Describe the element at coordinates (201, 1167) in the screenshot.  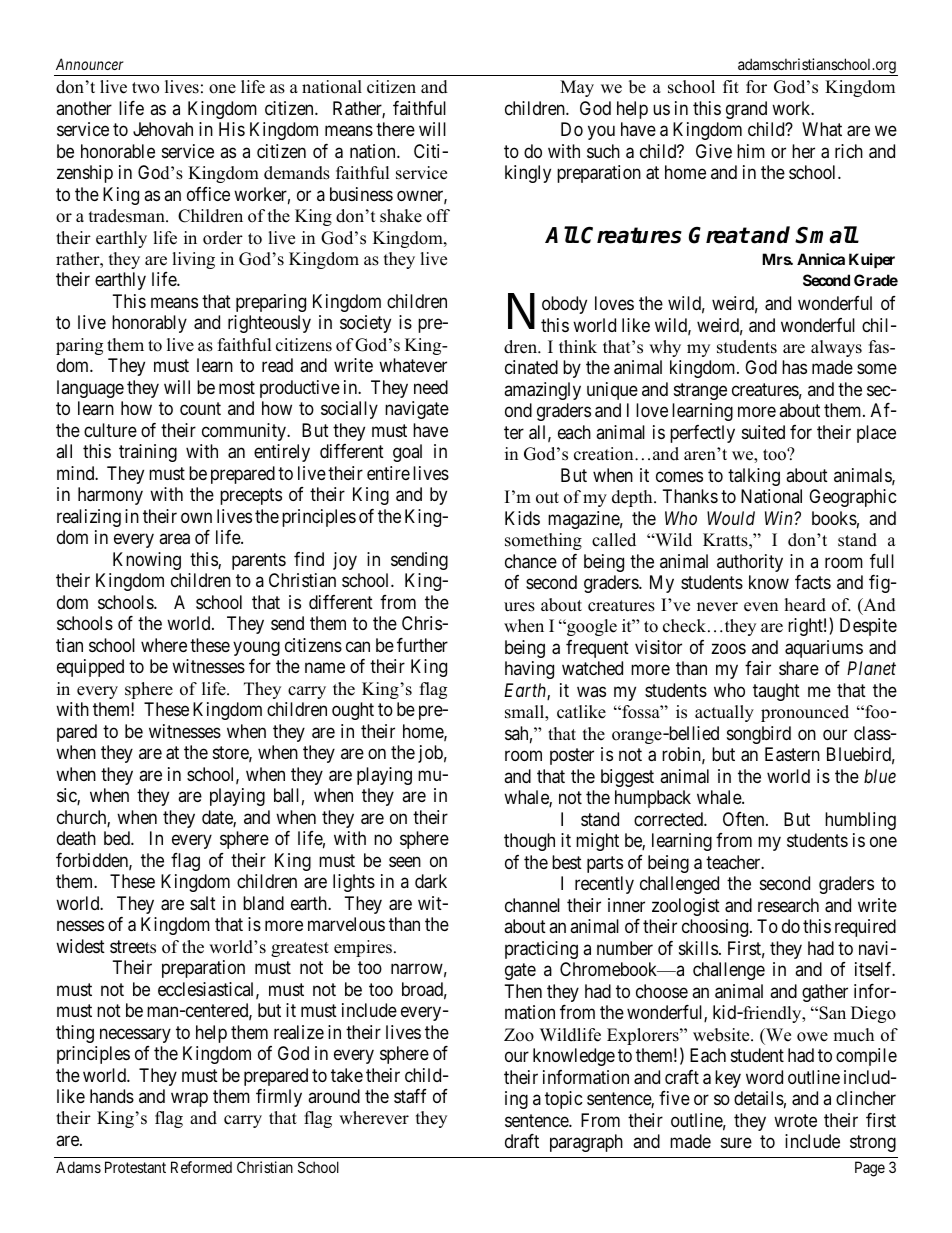
I see `Reformed` at that location.
